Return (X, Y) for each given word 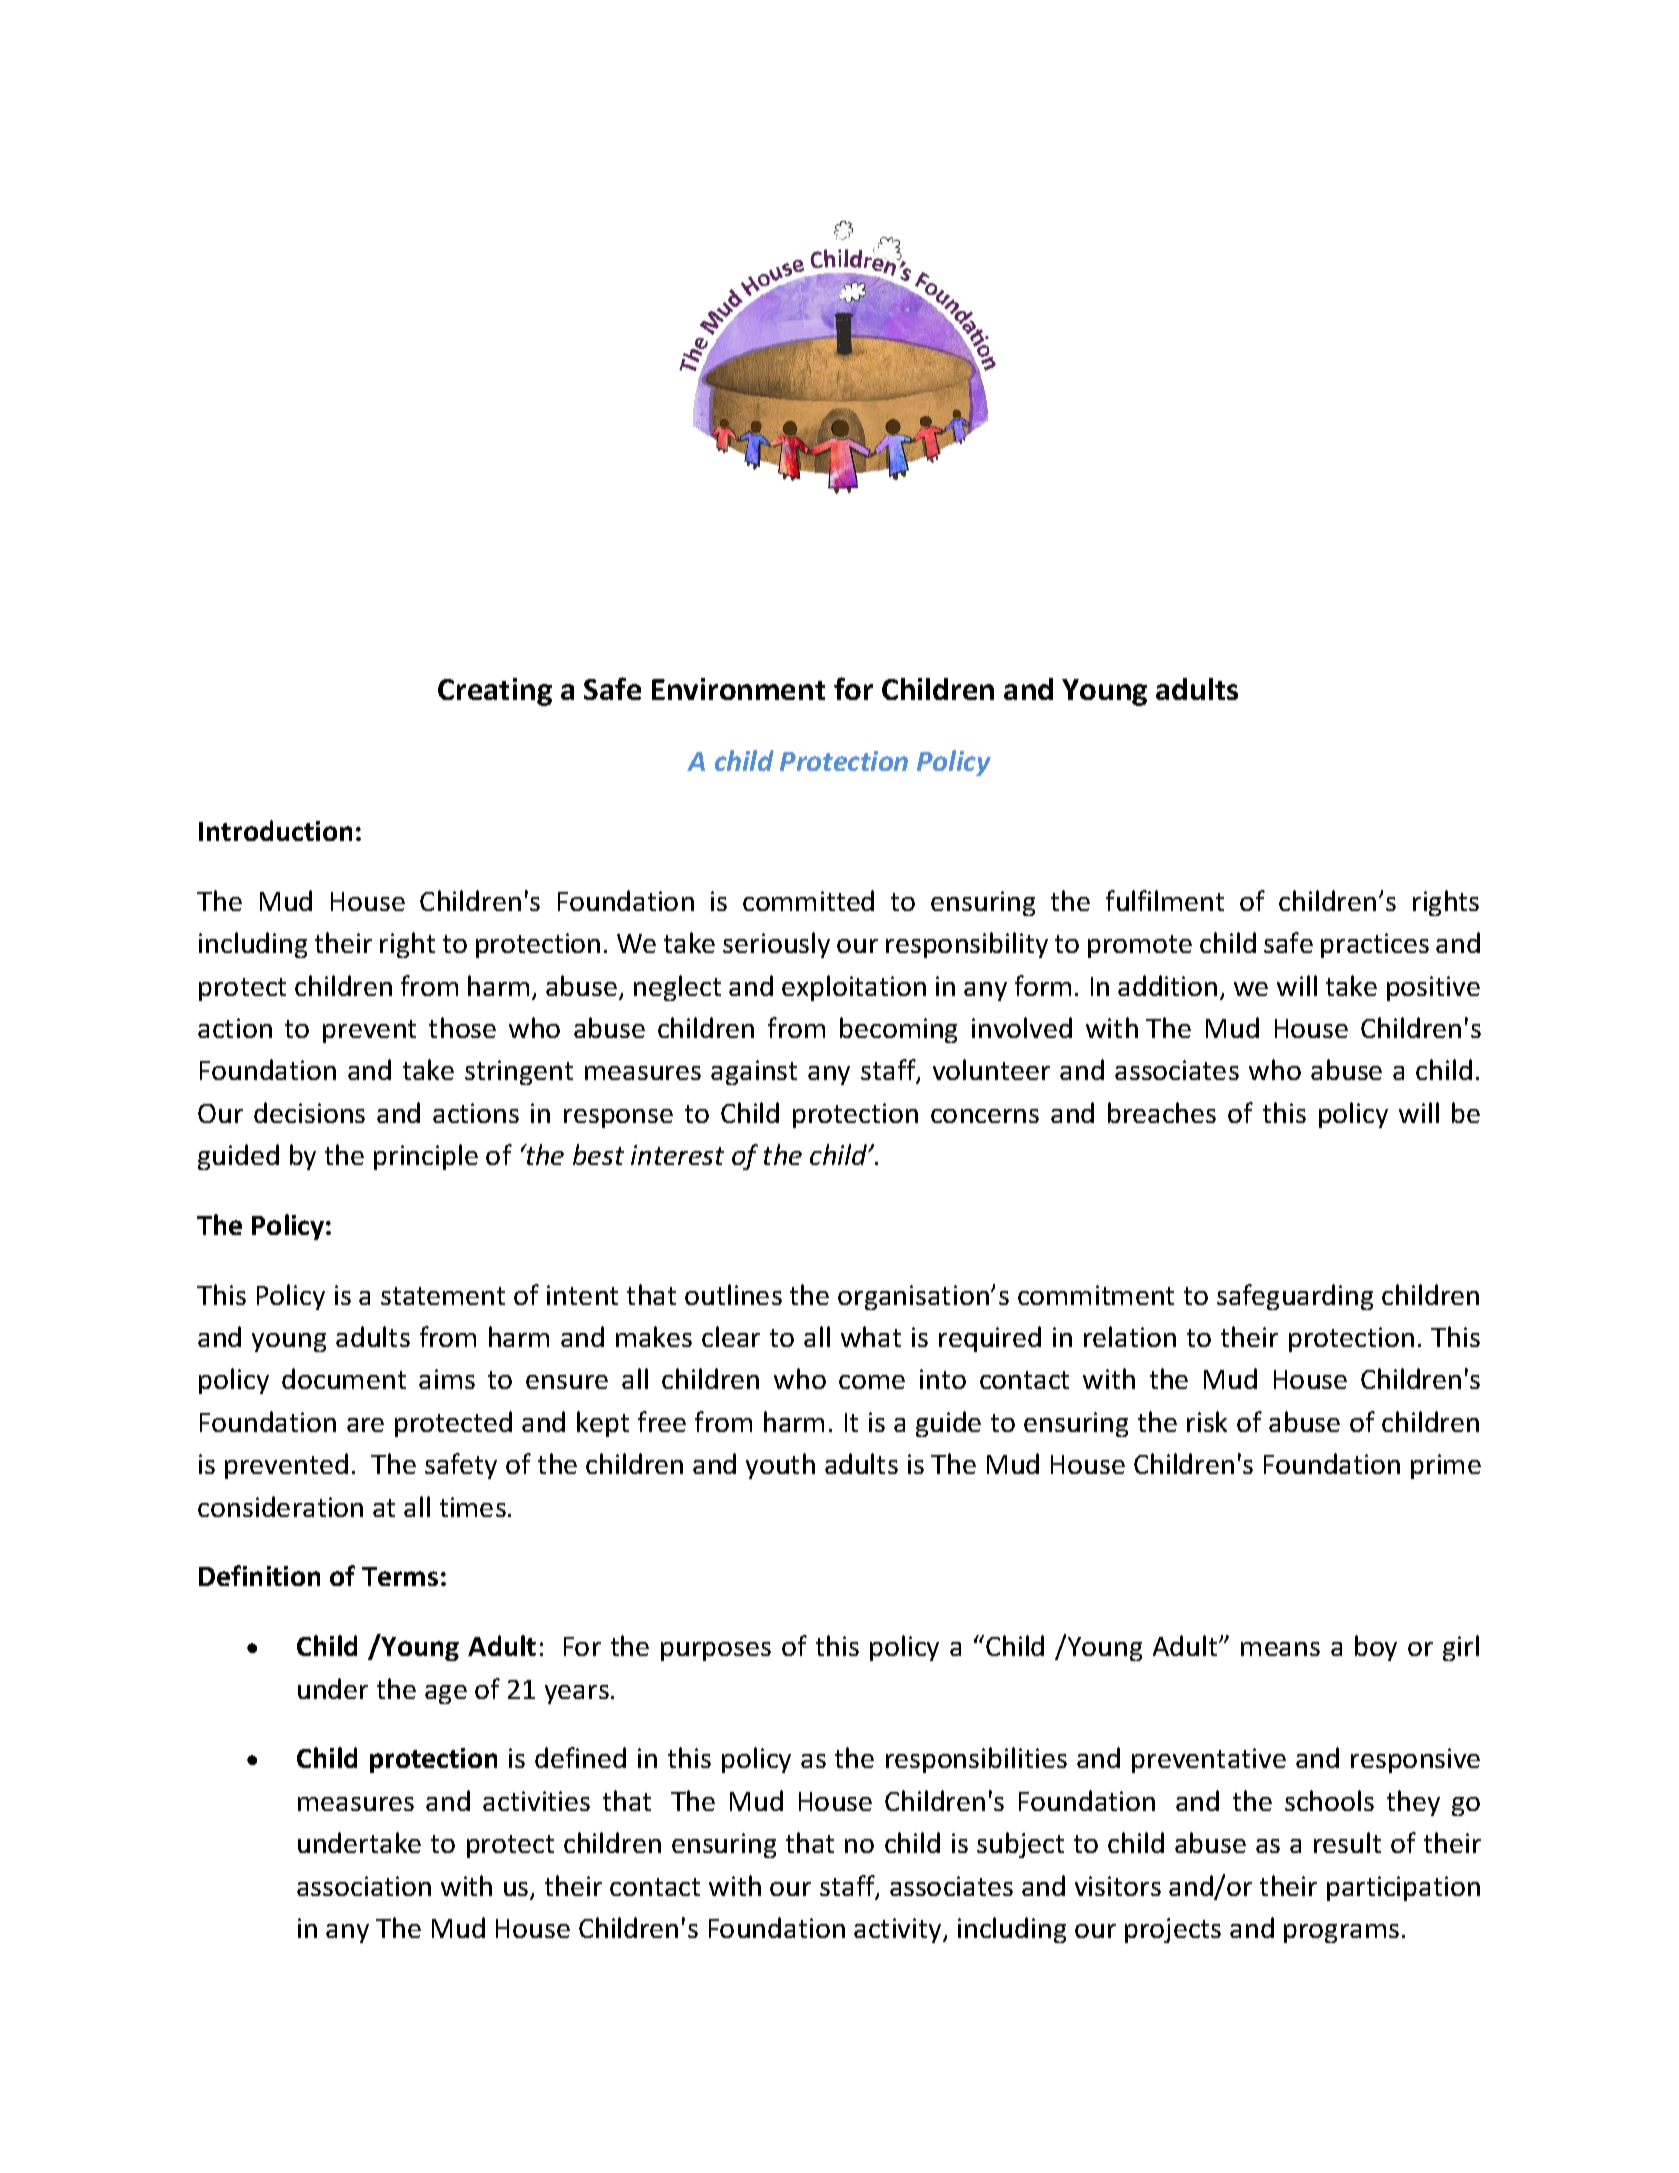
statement (443, 1296)
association (364, 1886)
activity (899, 1930)
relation (1130, 1336)
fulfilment (1165, 900)
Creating (495, 692)
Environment (738, 689)
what (871, 1336)
